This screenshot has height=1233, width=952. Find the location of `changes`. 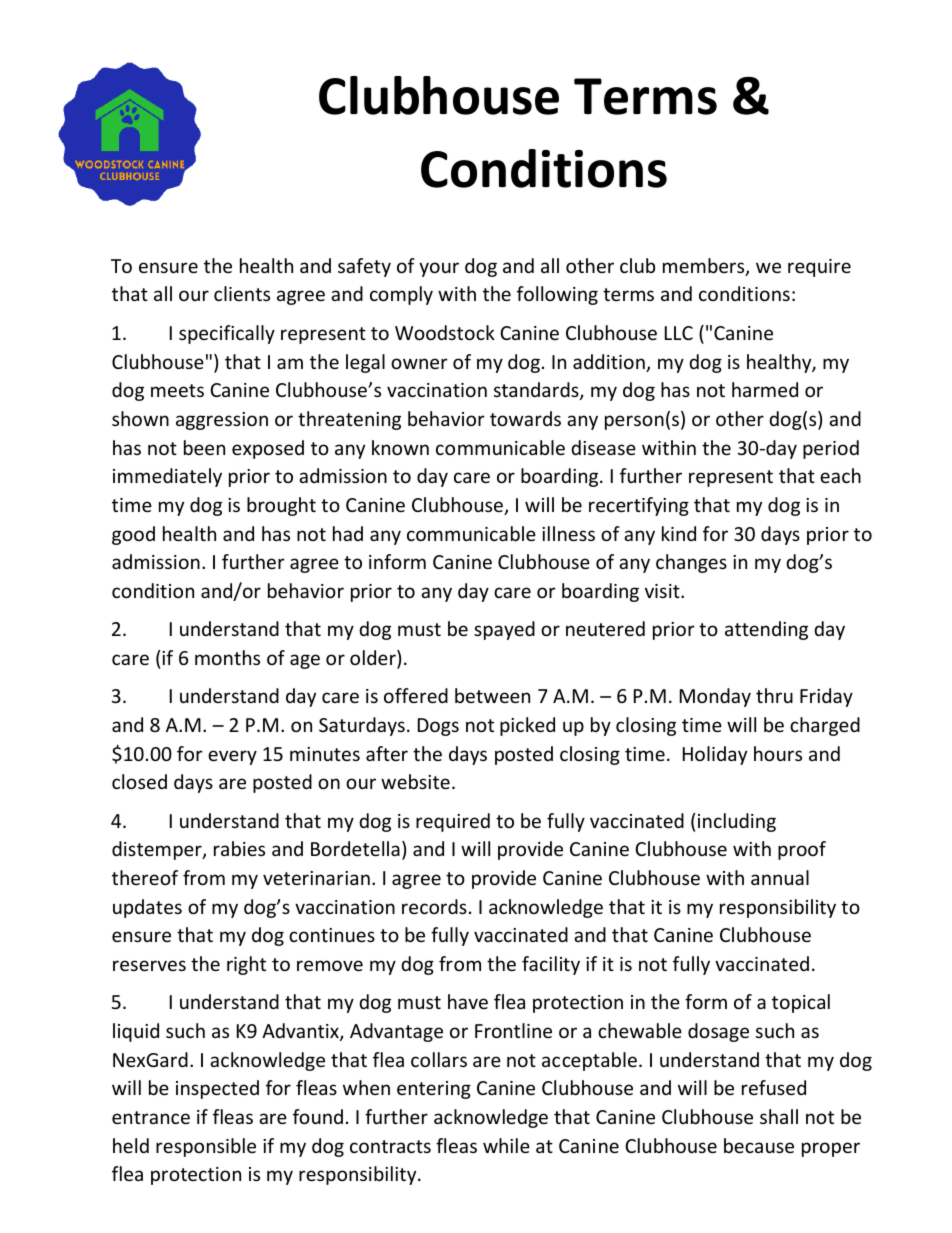

changes is located at coordinates (691, 563).
